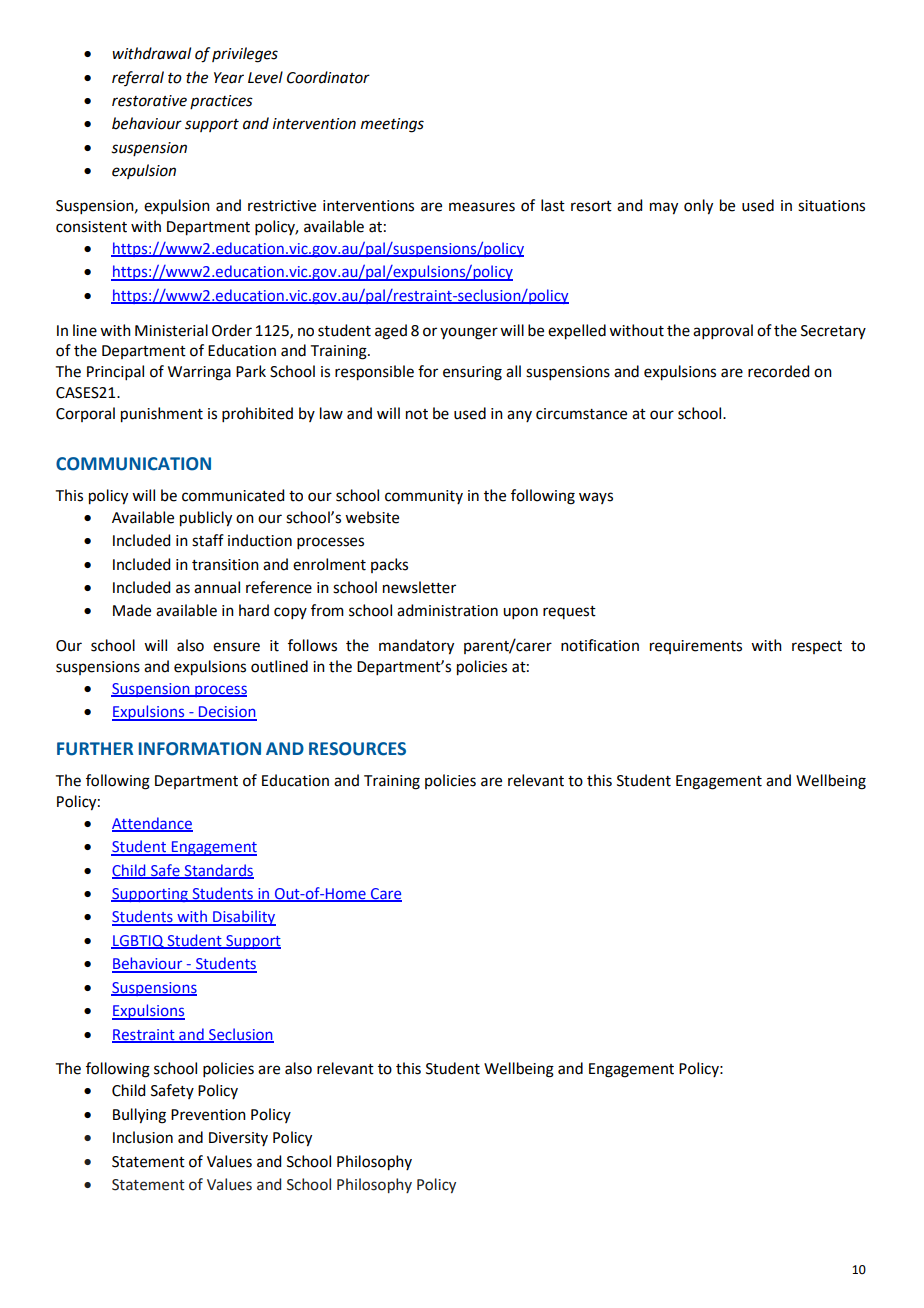 The image size is (924, 1308). I want to click on approval, so click(723, 331).
